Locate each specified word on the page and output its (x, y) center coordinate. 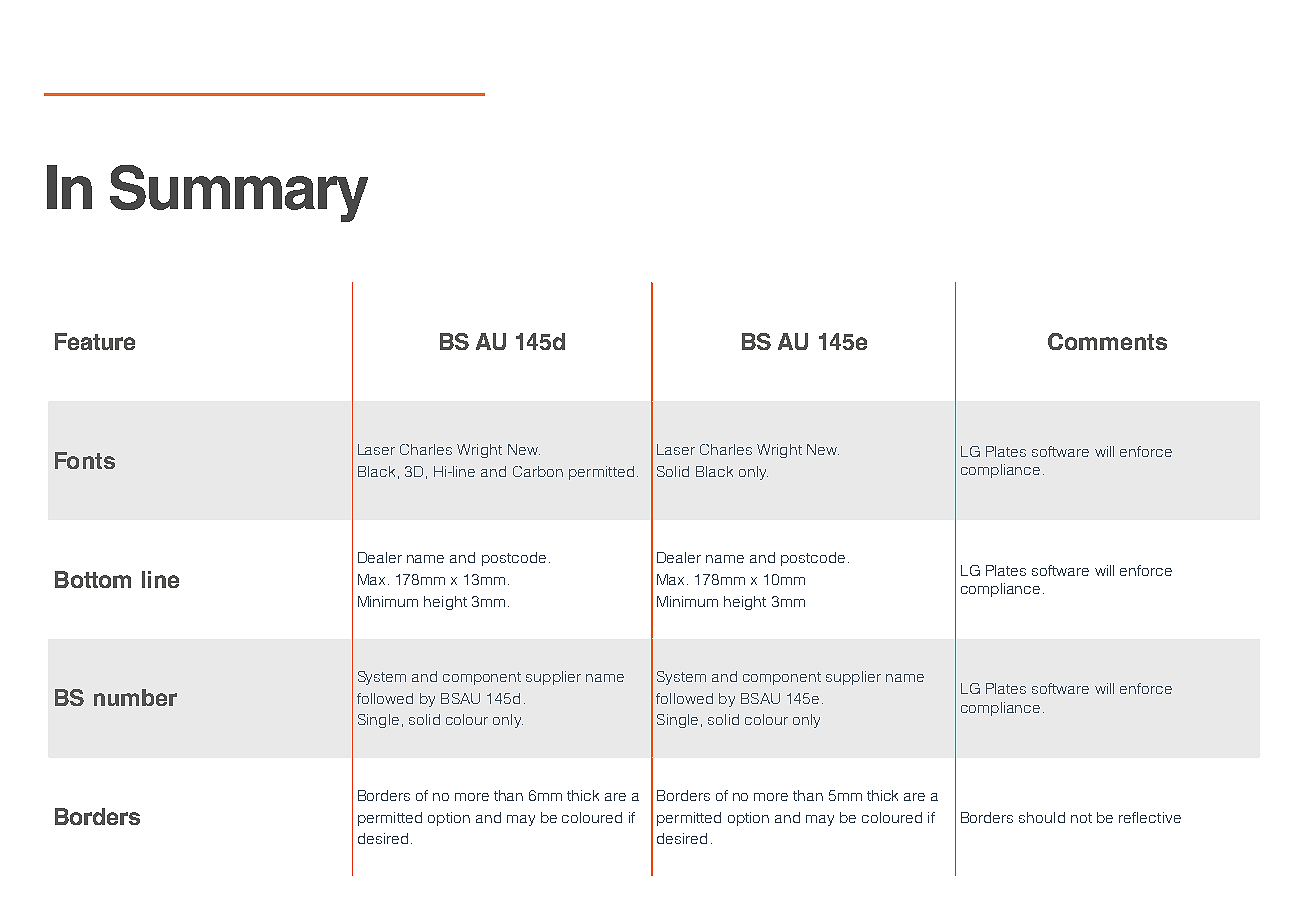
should (1042, 817)
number (135, 697)
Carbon (538, 471)
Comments (1107, 341)
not (1081, 818)
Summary (239, 193)
